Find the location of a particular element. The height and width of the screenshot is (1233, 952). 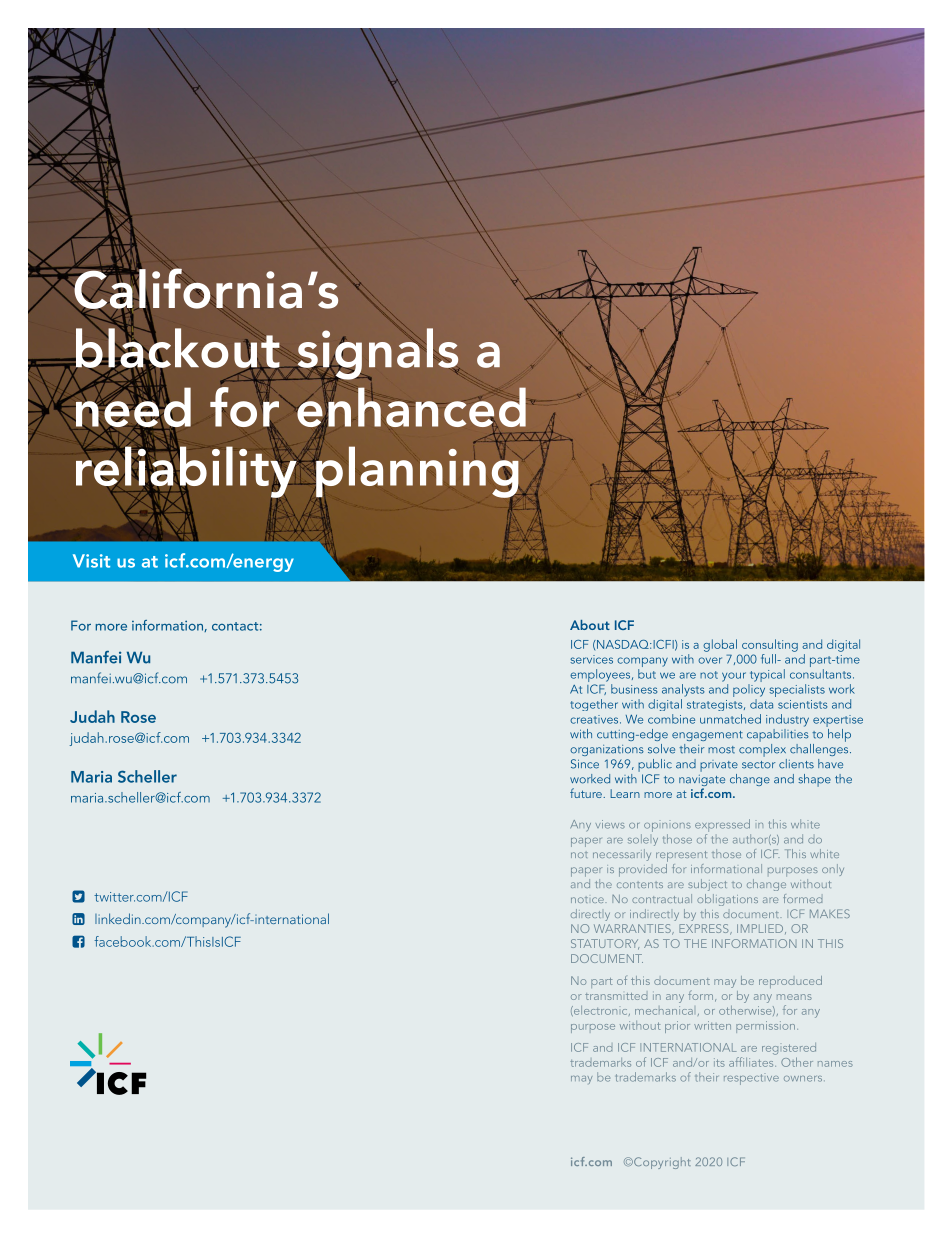

blackout is located at coordinates (178, 348).
